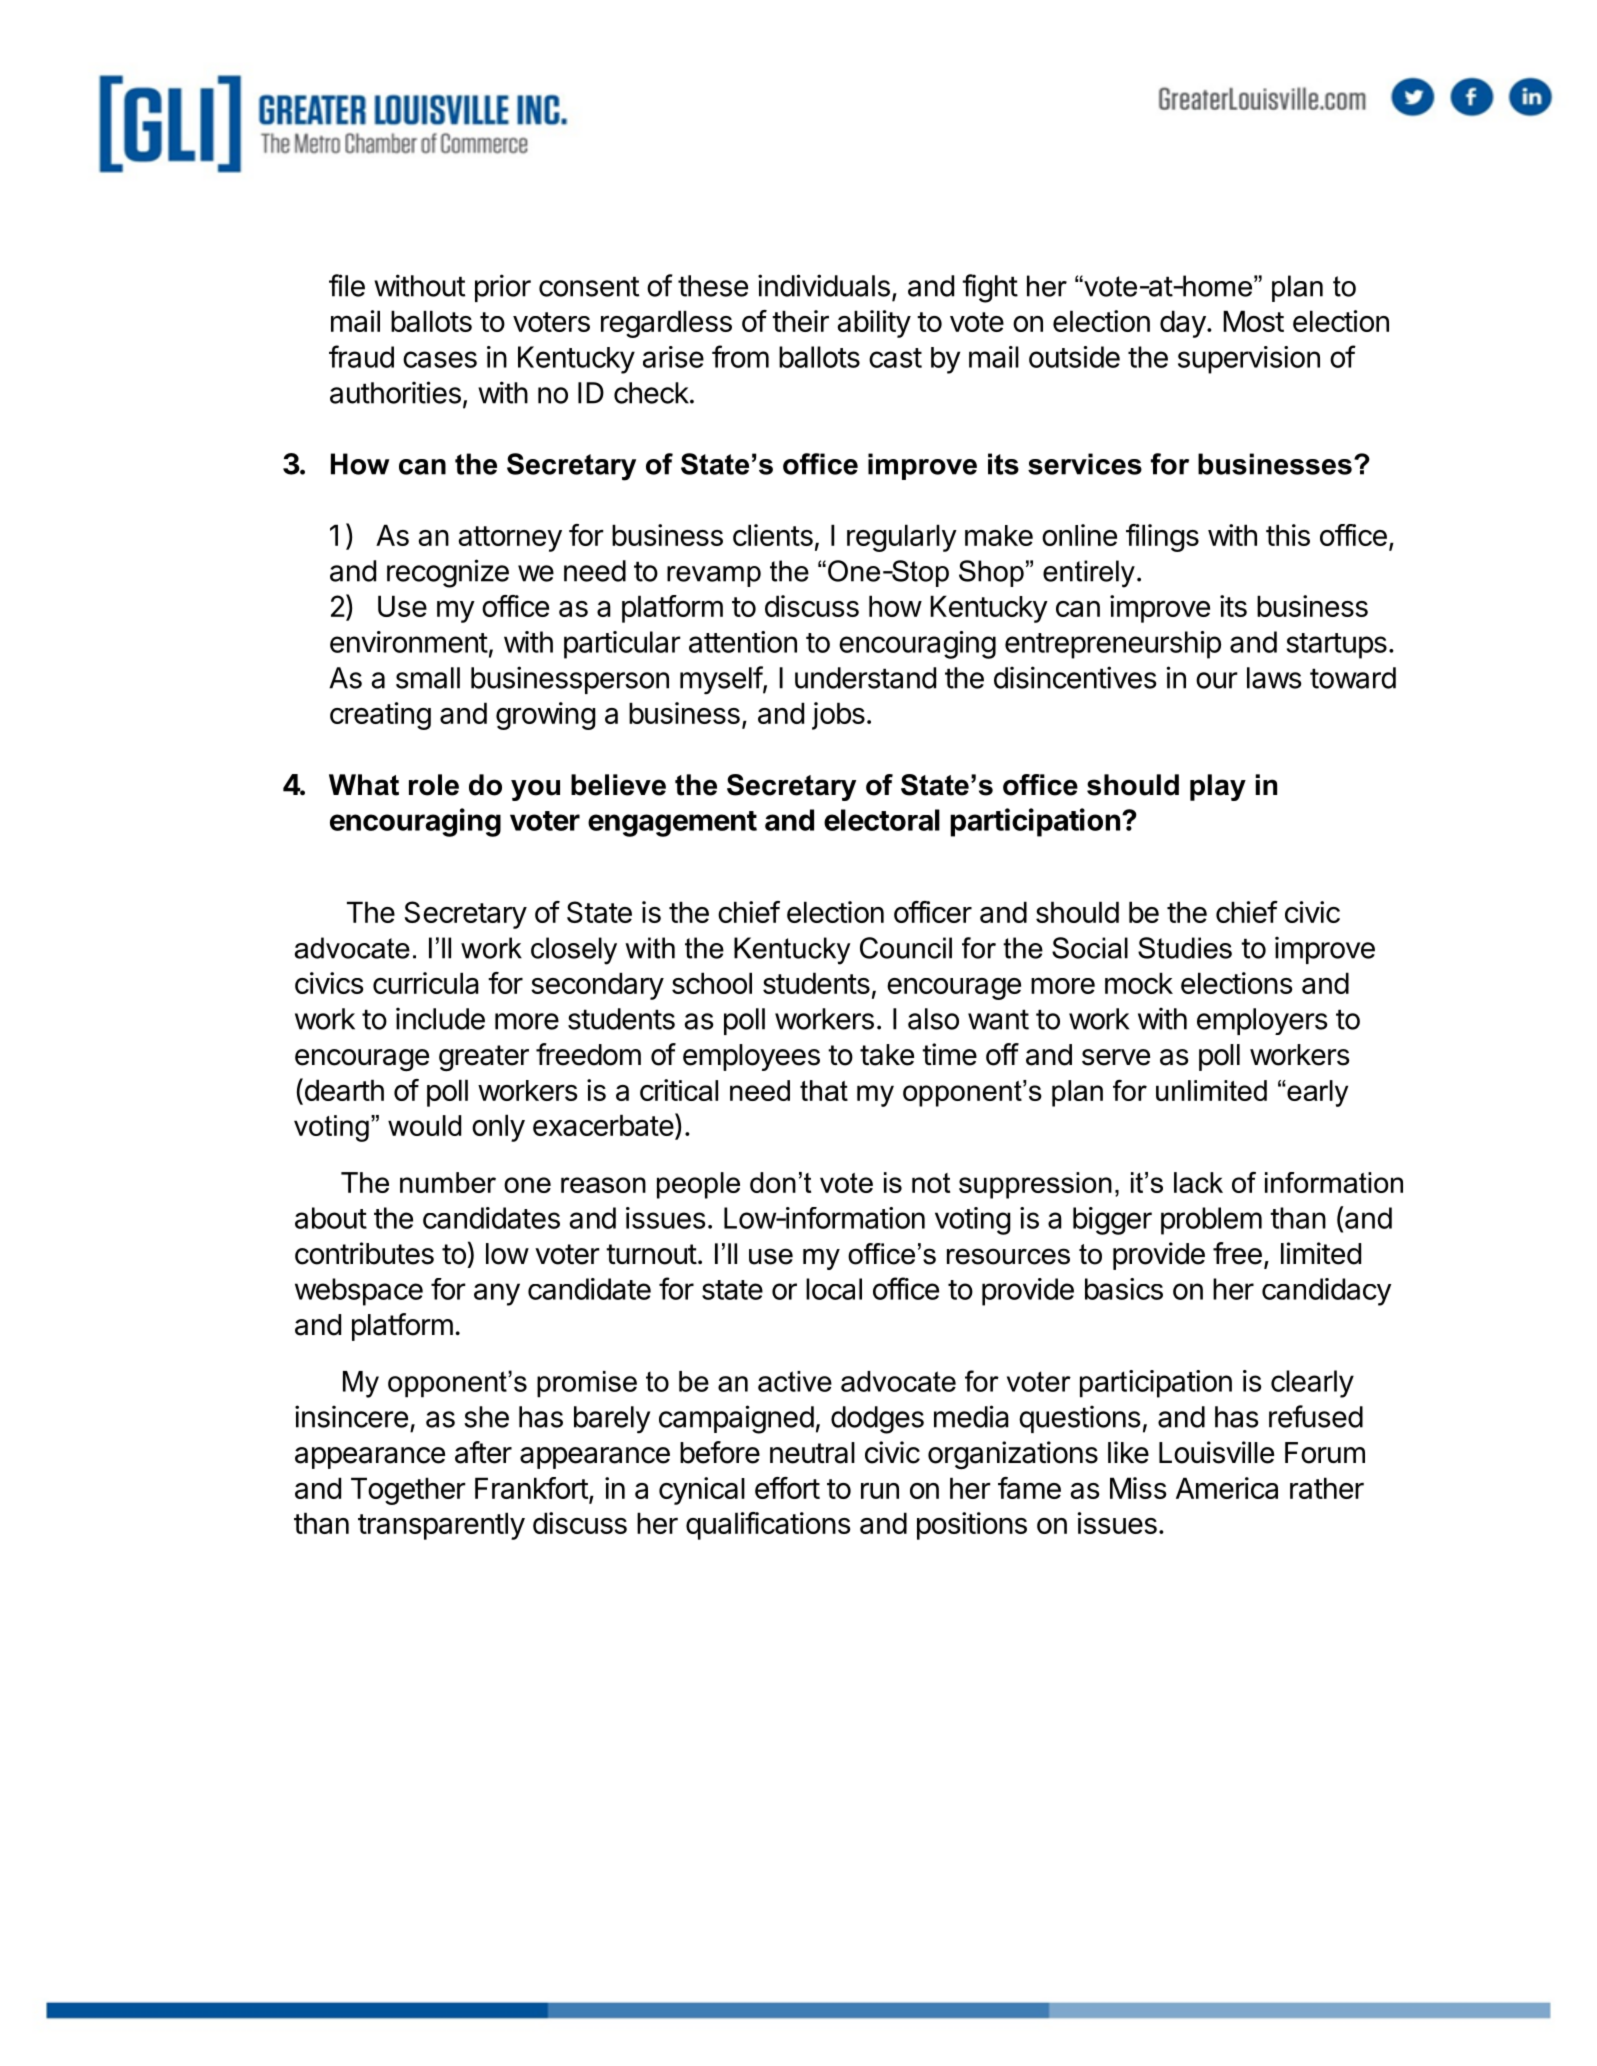  I want to click on Together, so click(408, 1491).
